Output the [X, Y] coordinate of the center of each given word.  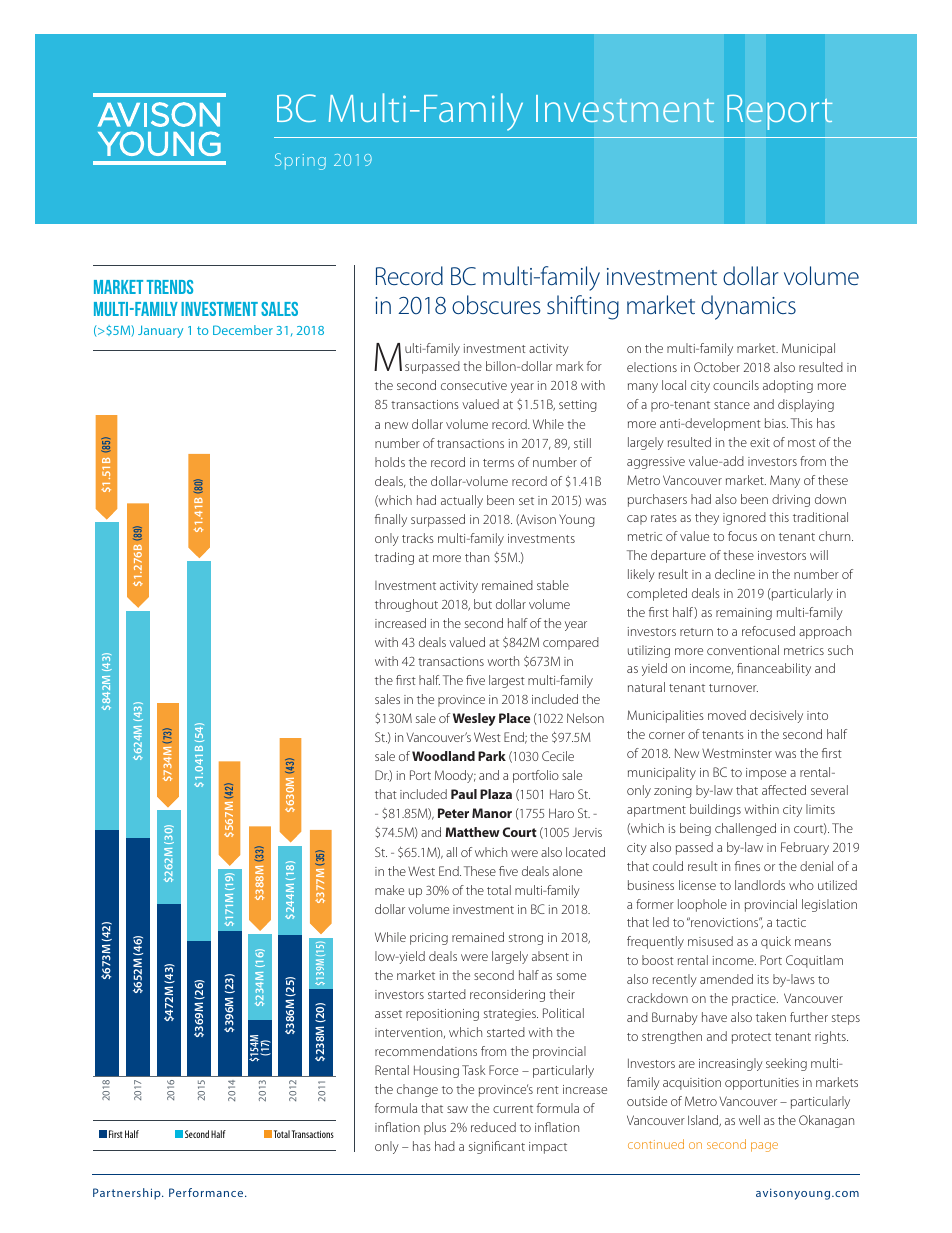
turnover [733, 688]
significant [497, 1147]
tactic [791, 922]
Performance [207, 1192]
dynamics [748, 307]
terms [498, 463]
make [389, 890]
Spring [300, 161]
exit [760, 442]
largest [507, 681]
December [243, 330]
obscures [496, 304]
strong [526, 939]
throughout [406, 605]
